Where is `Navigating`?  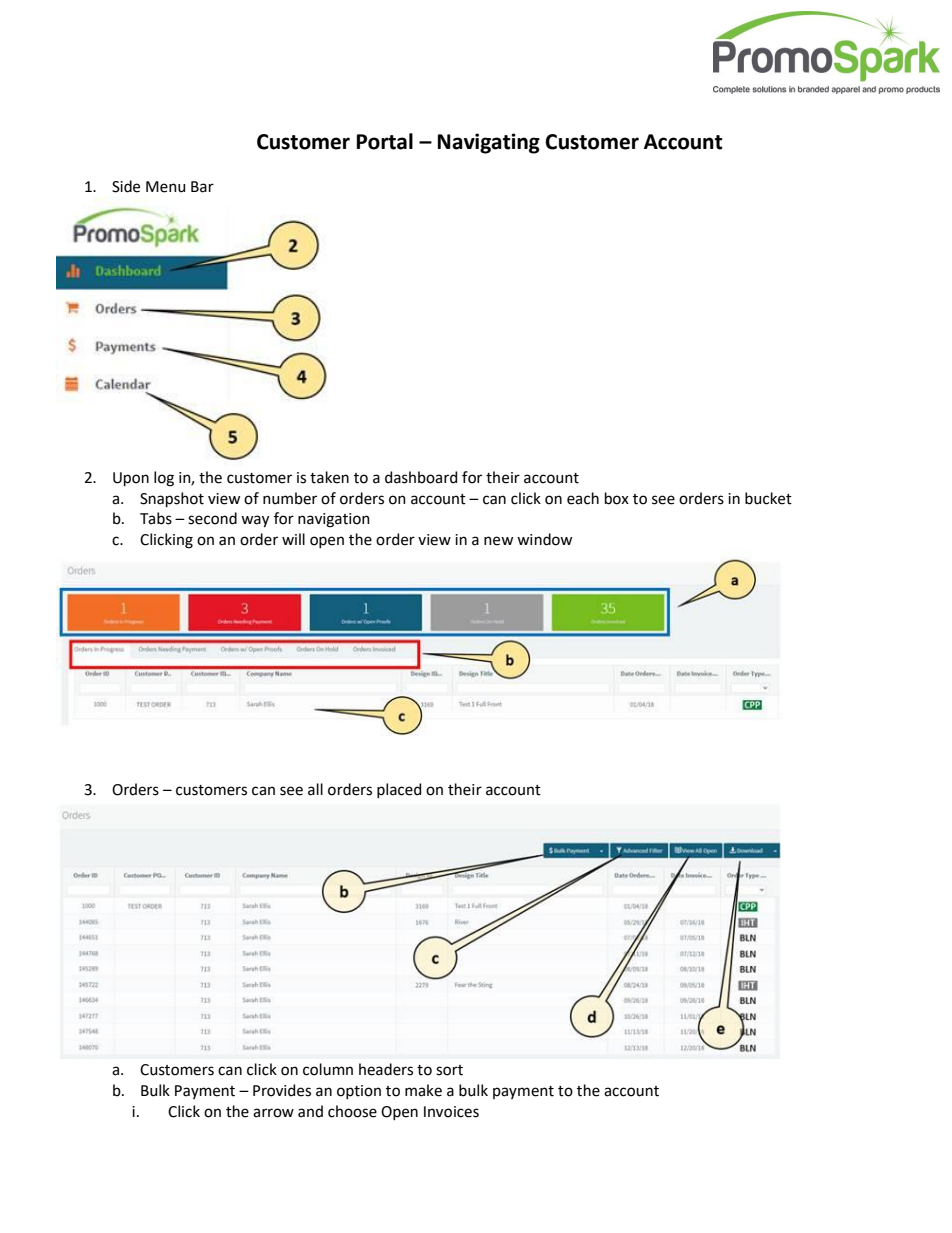 Navigating is located at coordinates (489, 143).
